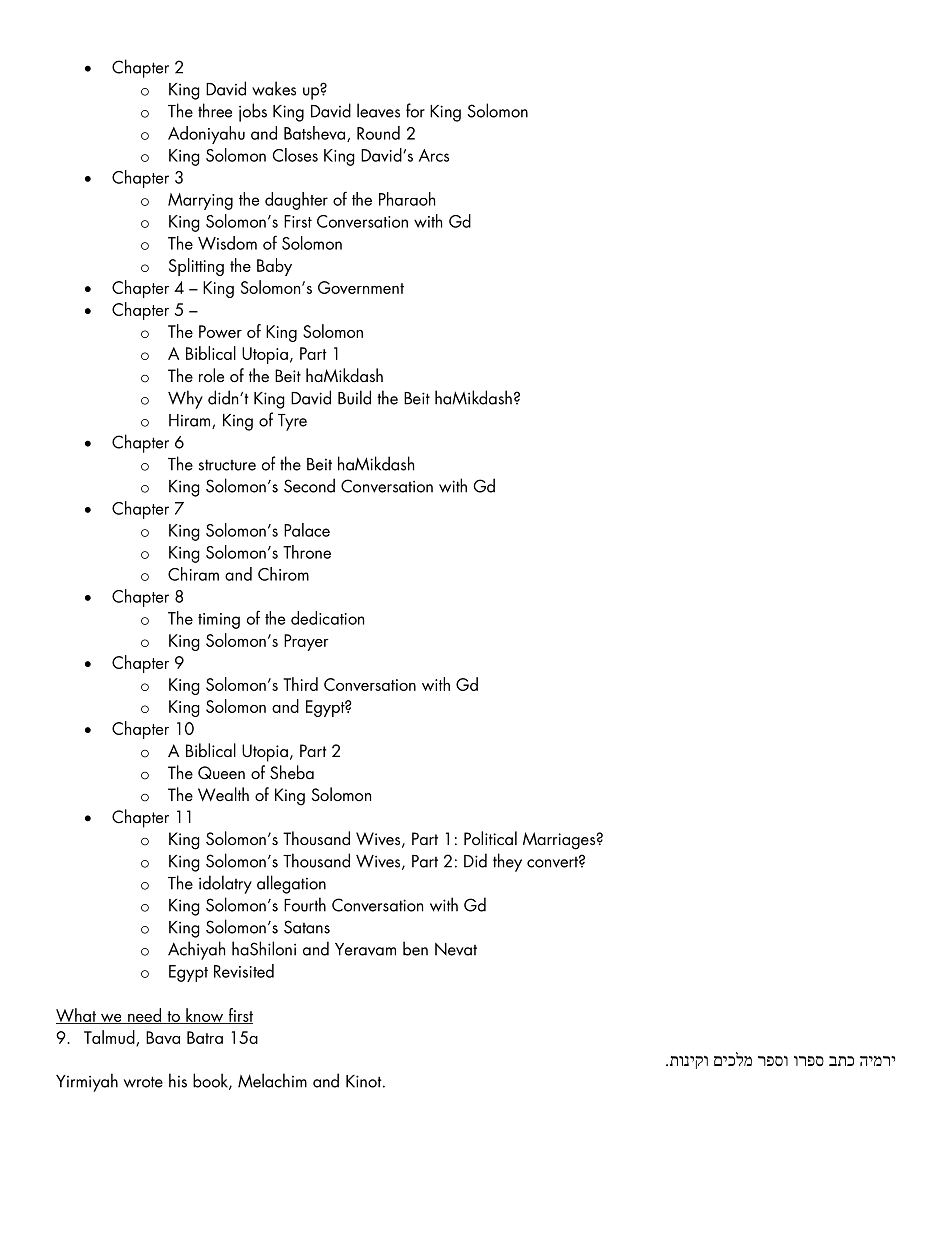  I want to click on Government, so click(361, 287).
